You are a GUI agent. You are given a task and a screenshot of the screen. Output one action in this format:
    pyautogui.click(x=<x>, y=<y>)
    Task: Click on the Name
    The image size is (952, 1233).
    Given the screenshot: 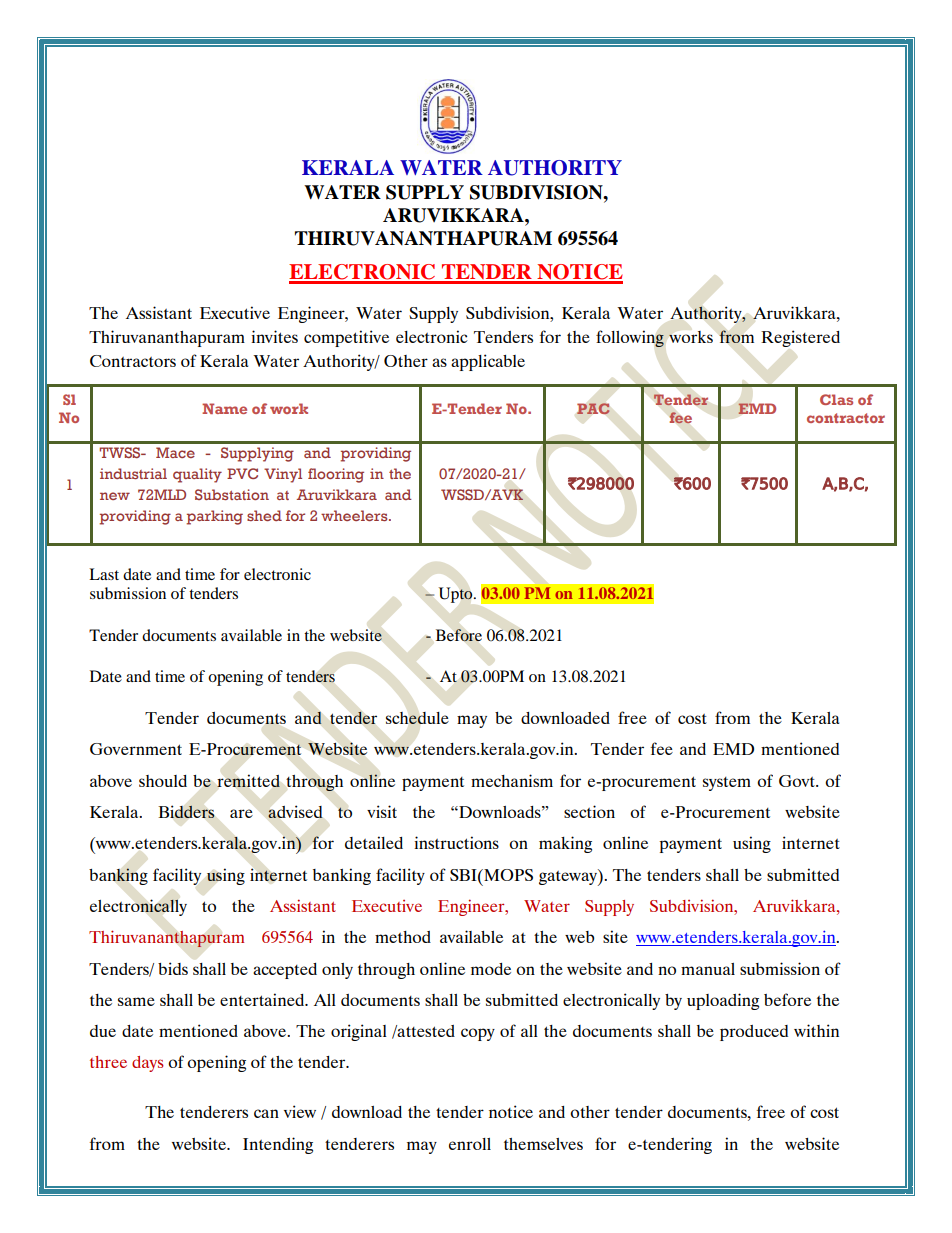 What is the action you would take?
    pyautogui.click(x=224, y=408)
